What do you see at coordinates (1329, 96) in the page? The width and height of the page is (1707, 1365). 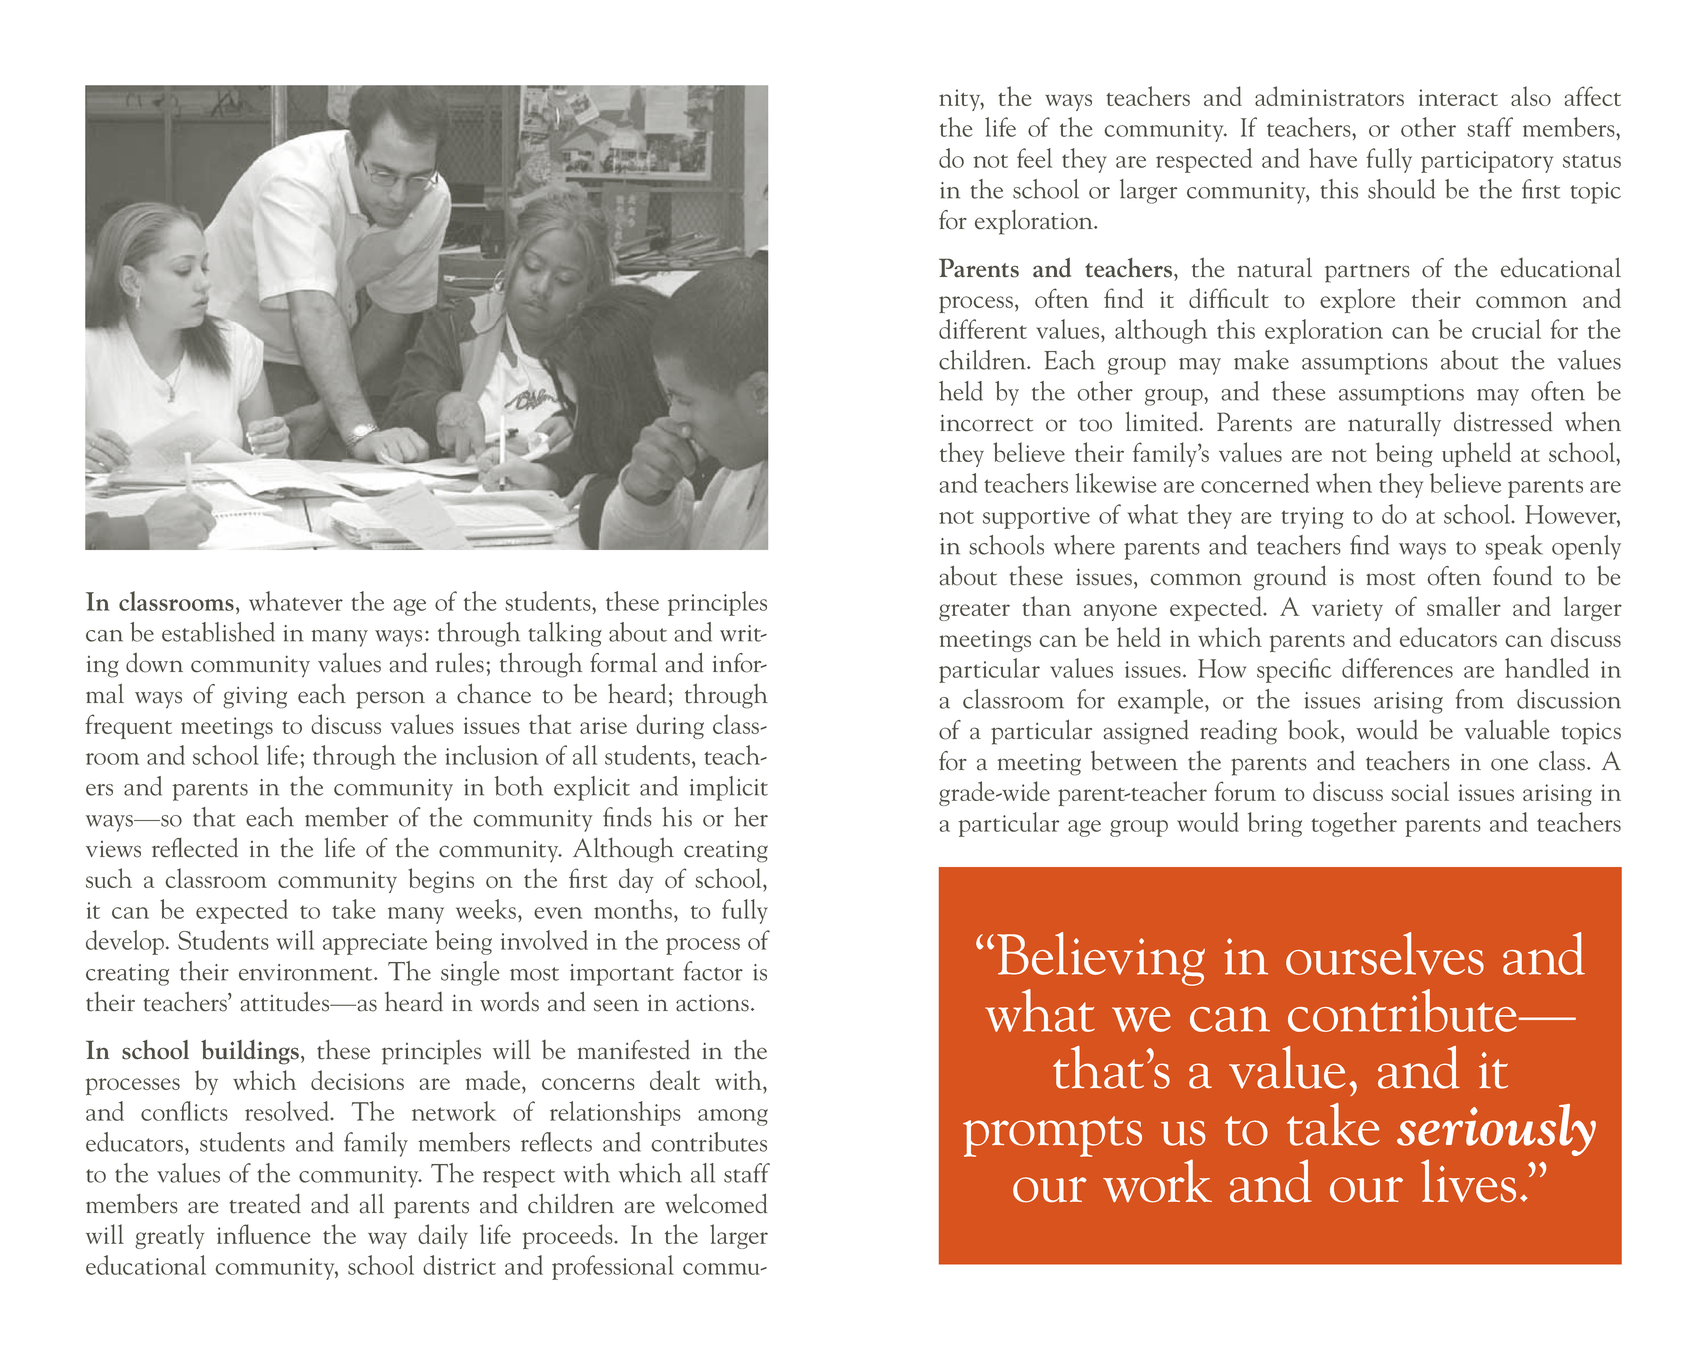 I see `administrators` at bounding box center [1329, 96].
